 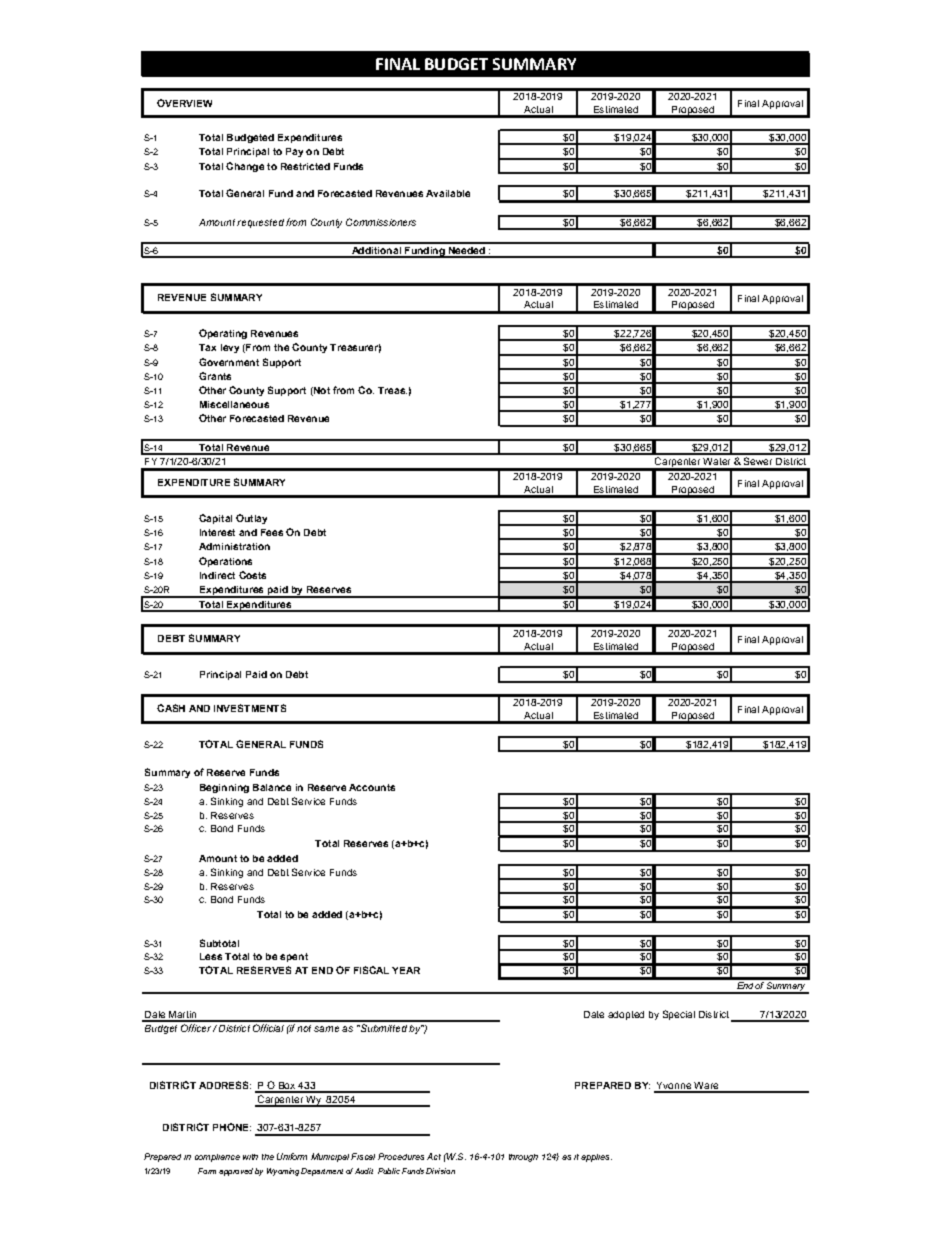 What do you see at coordinates (245, 167) in the document?
I see `Change` at bounding box center [245, 167].
